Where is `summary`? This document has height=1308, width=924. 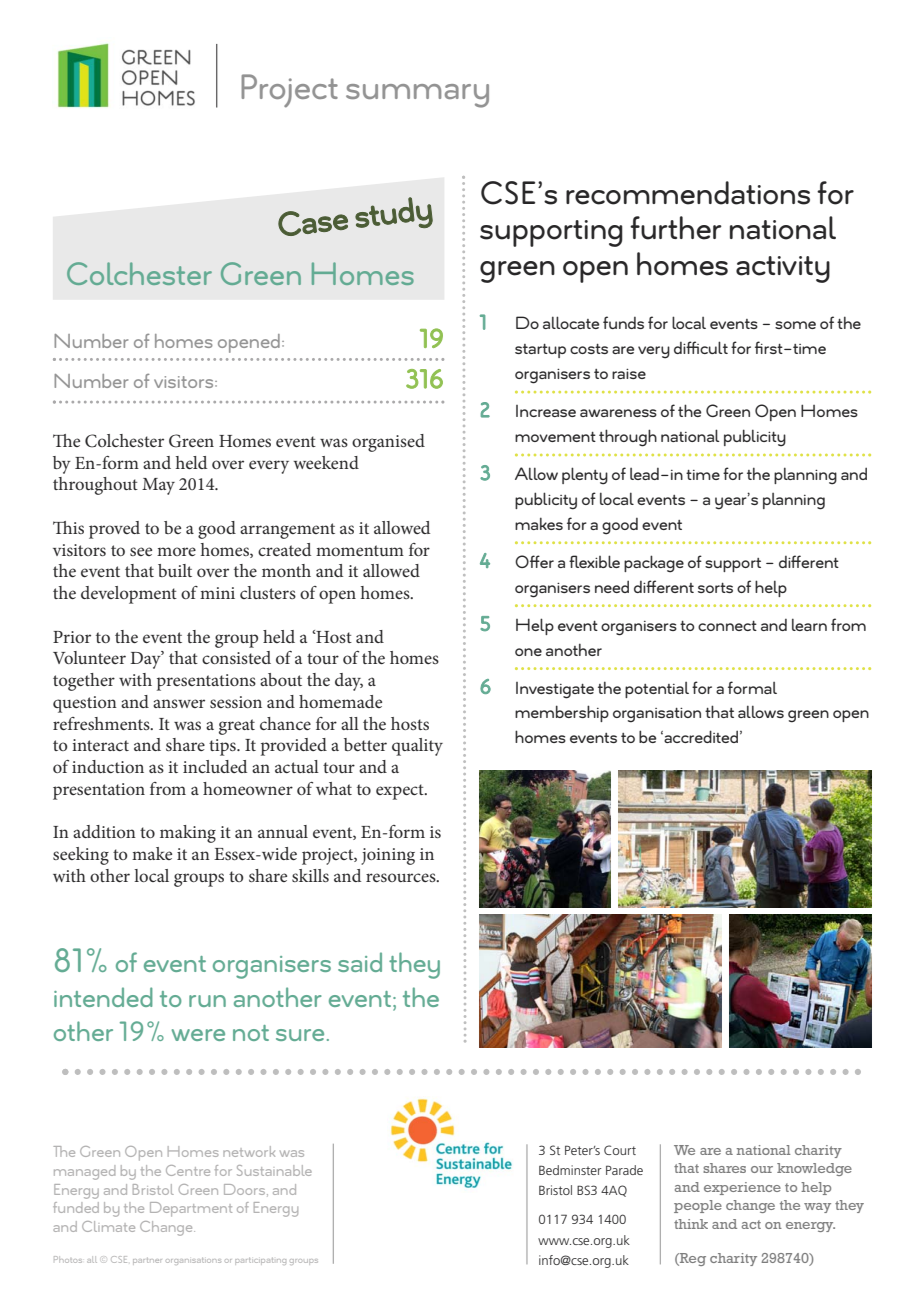 summary is located at coordinates (417, 96).
